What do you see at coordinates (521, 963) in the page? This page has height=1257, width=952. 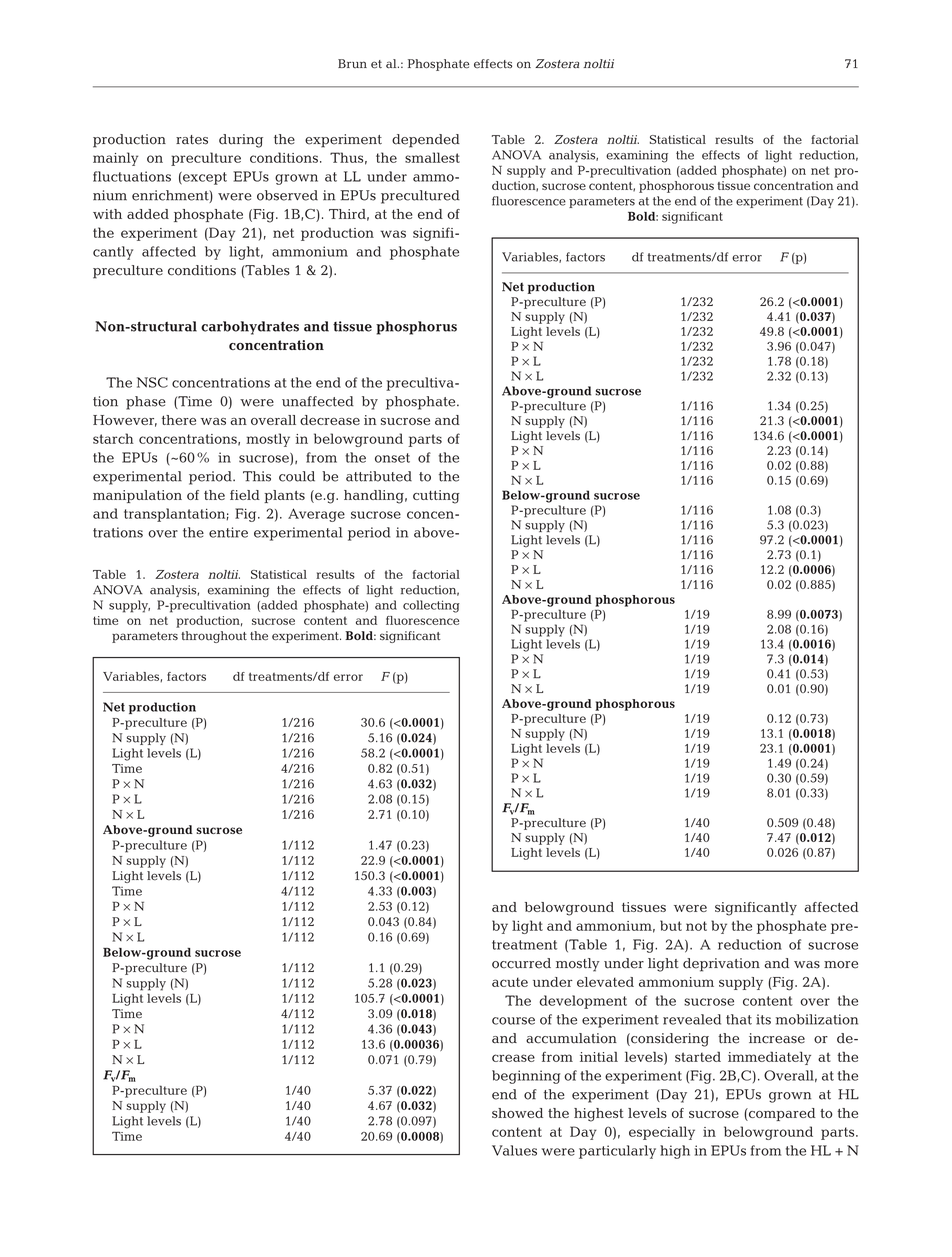 I see `occurred` at bounding box center [521, 963].
